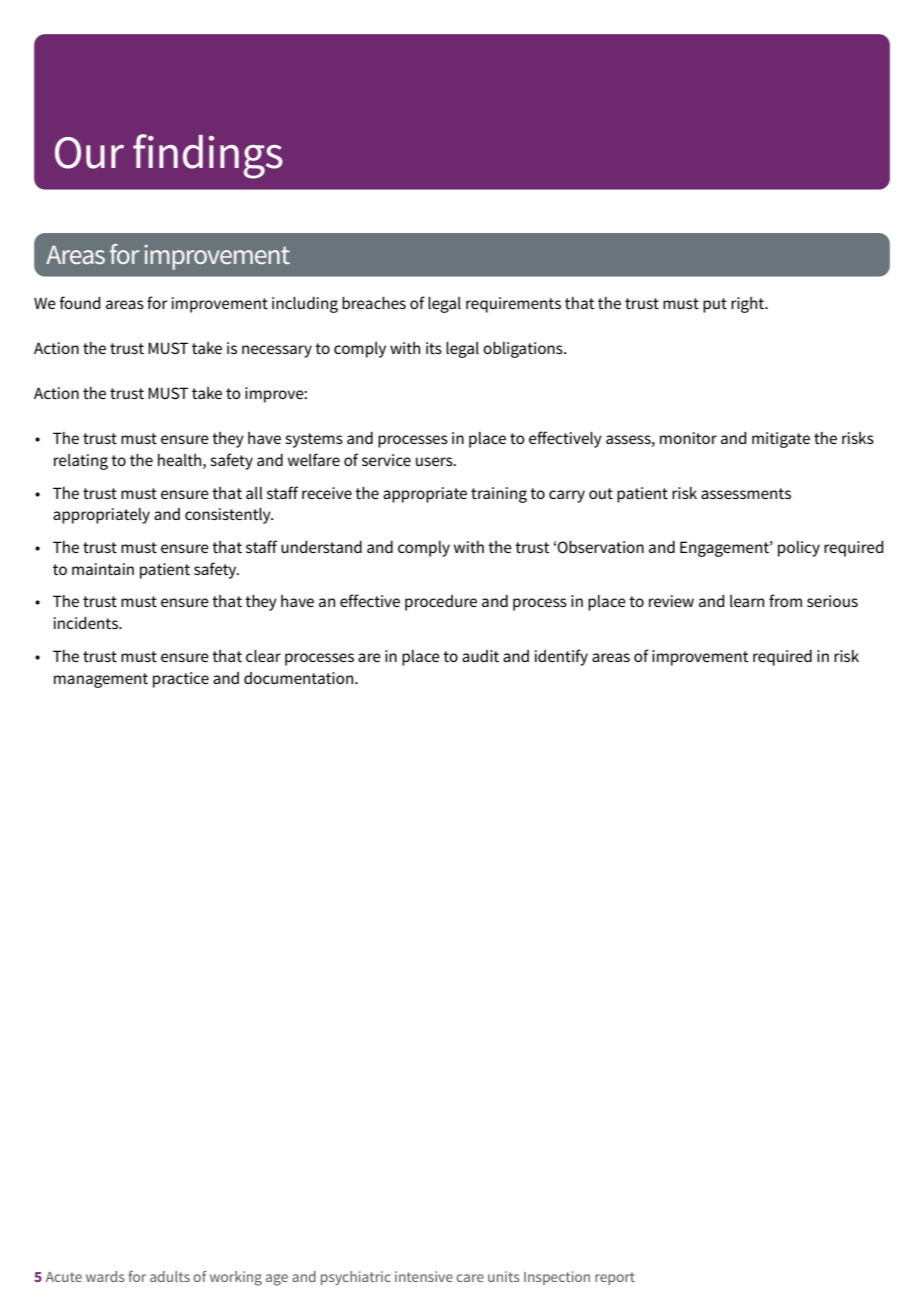 Image resolution: width=924 pixels, height=1308 pixels. I want to click on right, so click(748, 305).
